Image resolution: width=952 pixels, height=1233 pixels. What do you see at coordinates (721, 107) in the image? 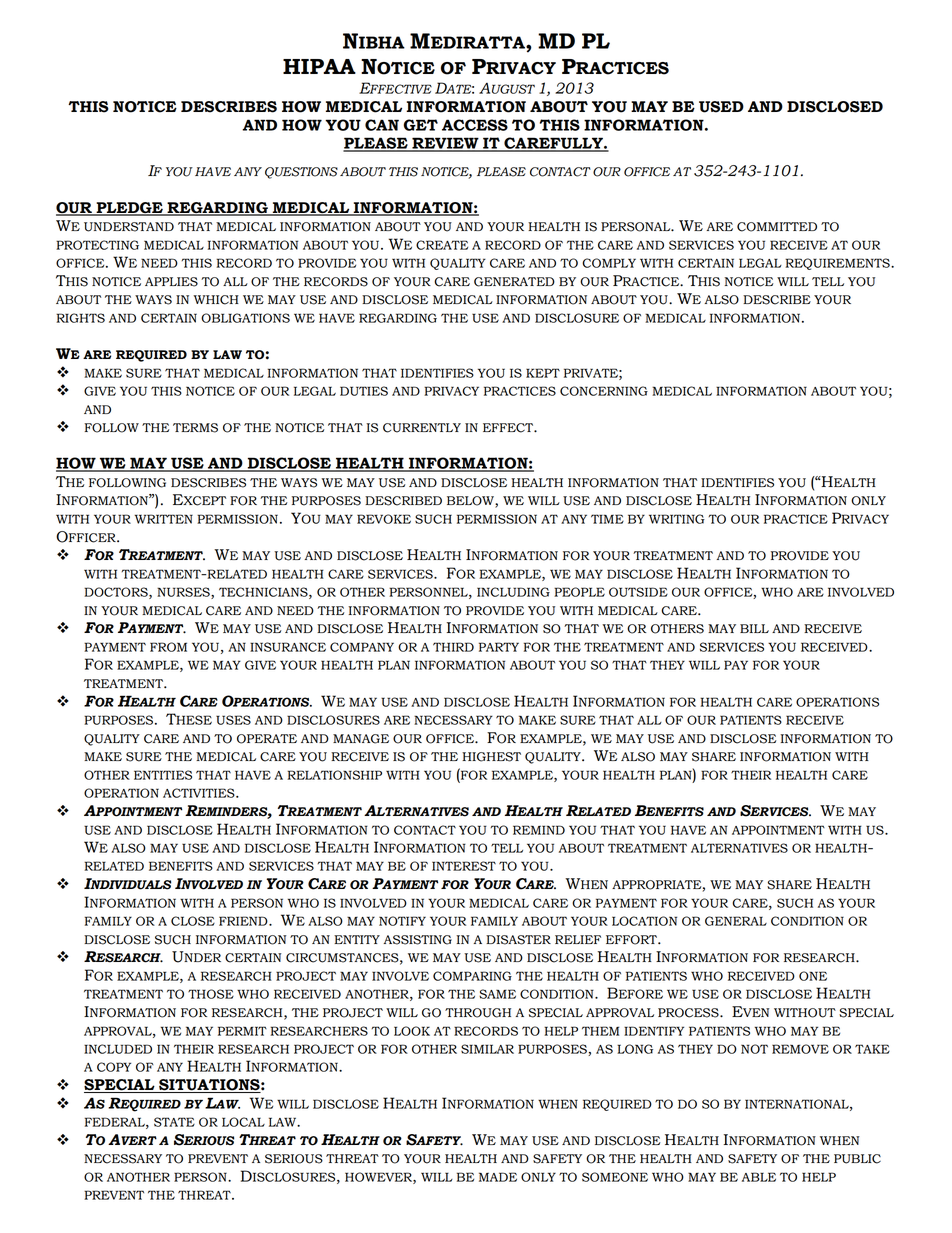
I see `USED` at bounding box center [721, 107].
